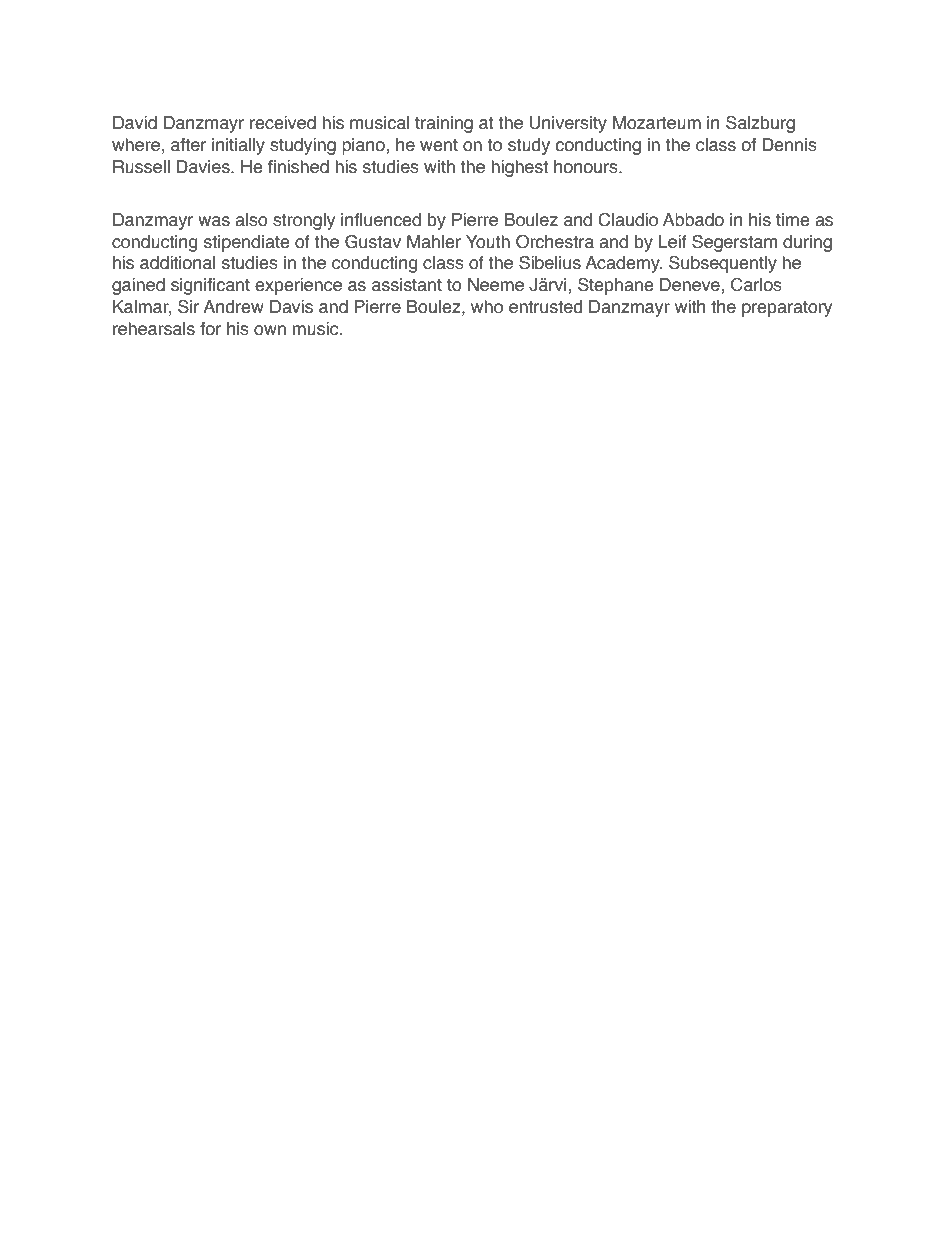 The height and width of the screenshot is (1233, 952). I want to click on who, so click(487, 307).
